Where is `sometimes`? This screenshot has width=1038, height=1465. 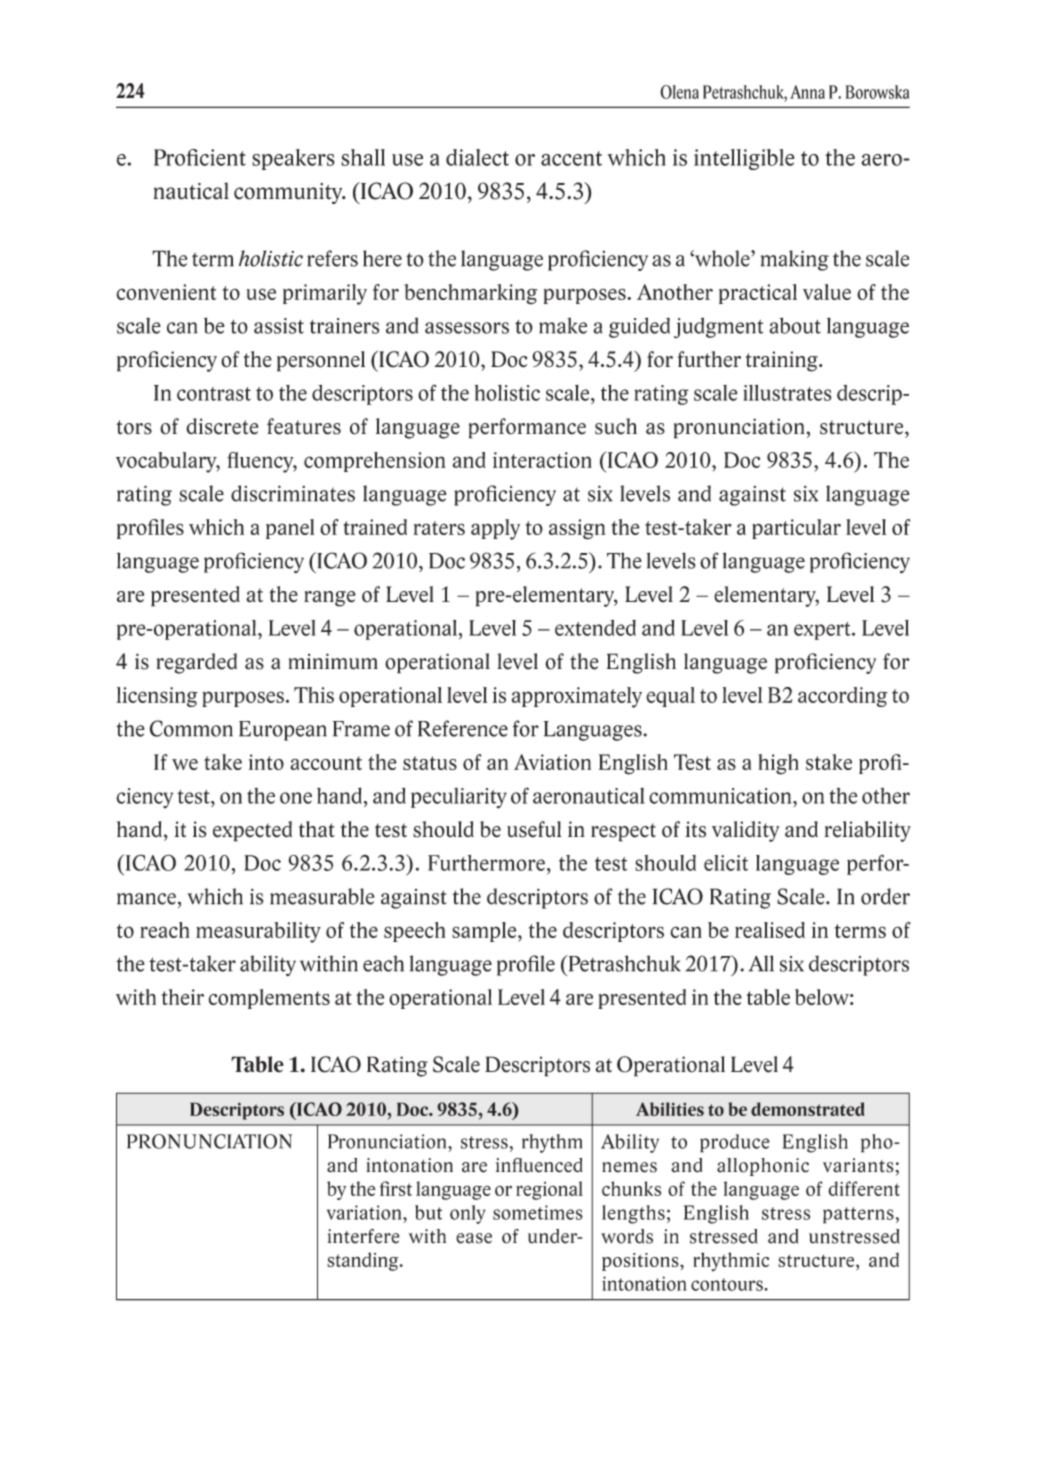 sometimes is located at coordinates (538, 1212).
